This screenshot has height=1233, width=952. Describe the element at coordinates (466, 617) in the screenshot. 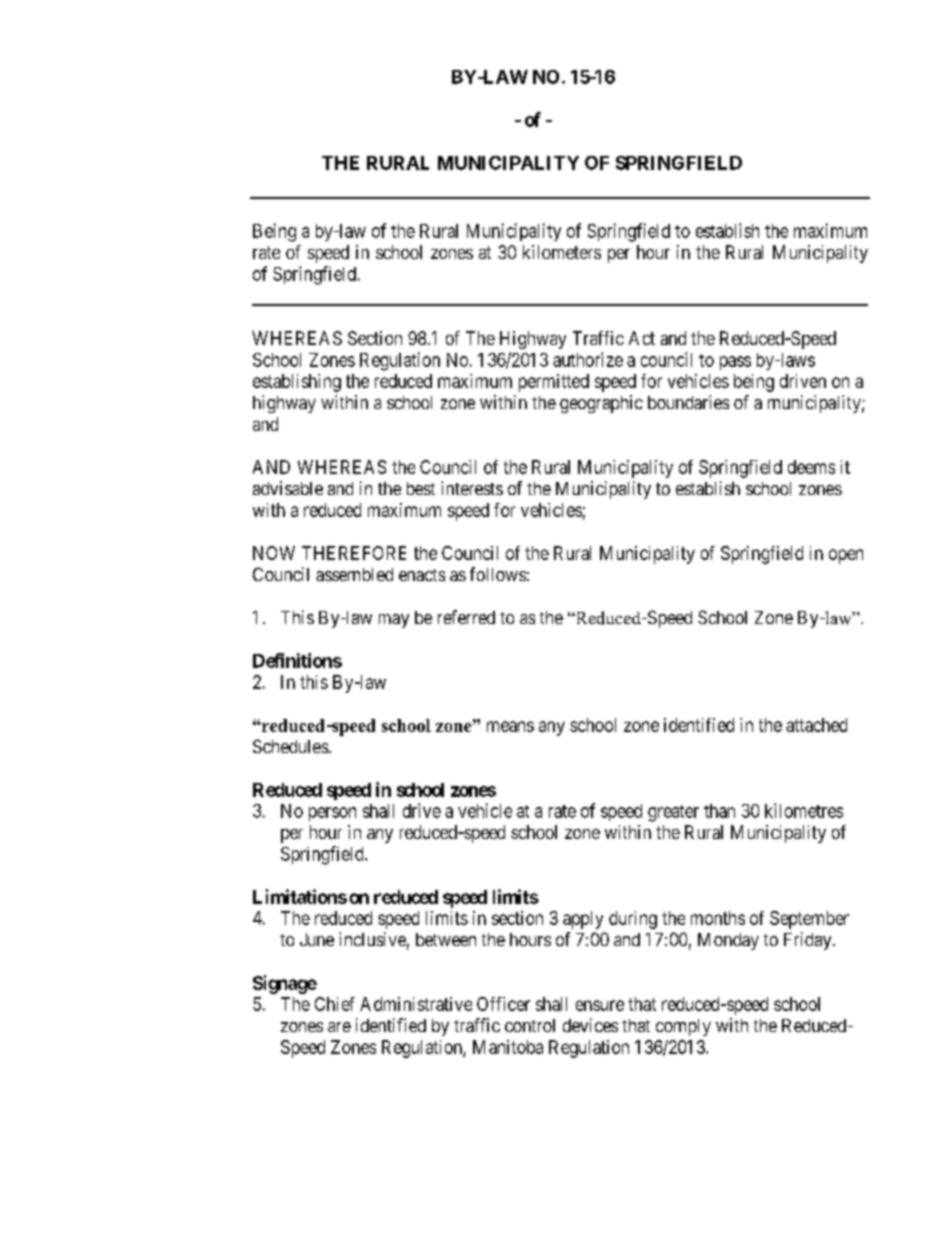

I see `referred` at that location.
